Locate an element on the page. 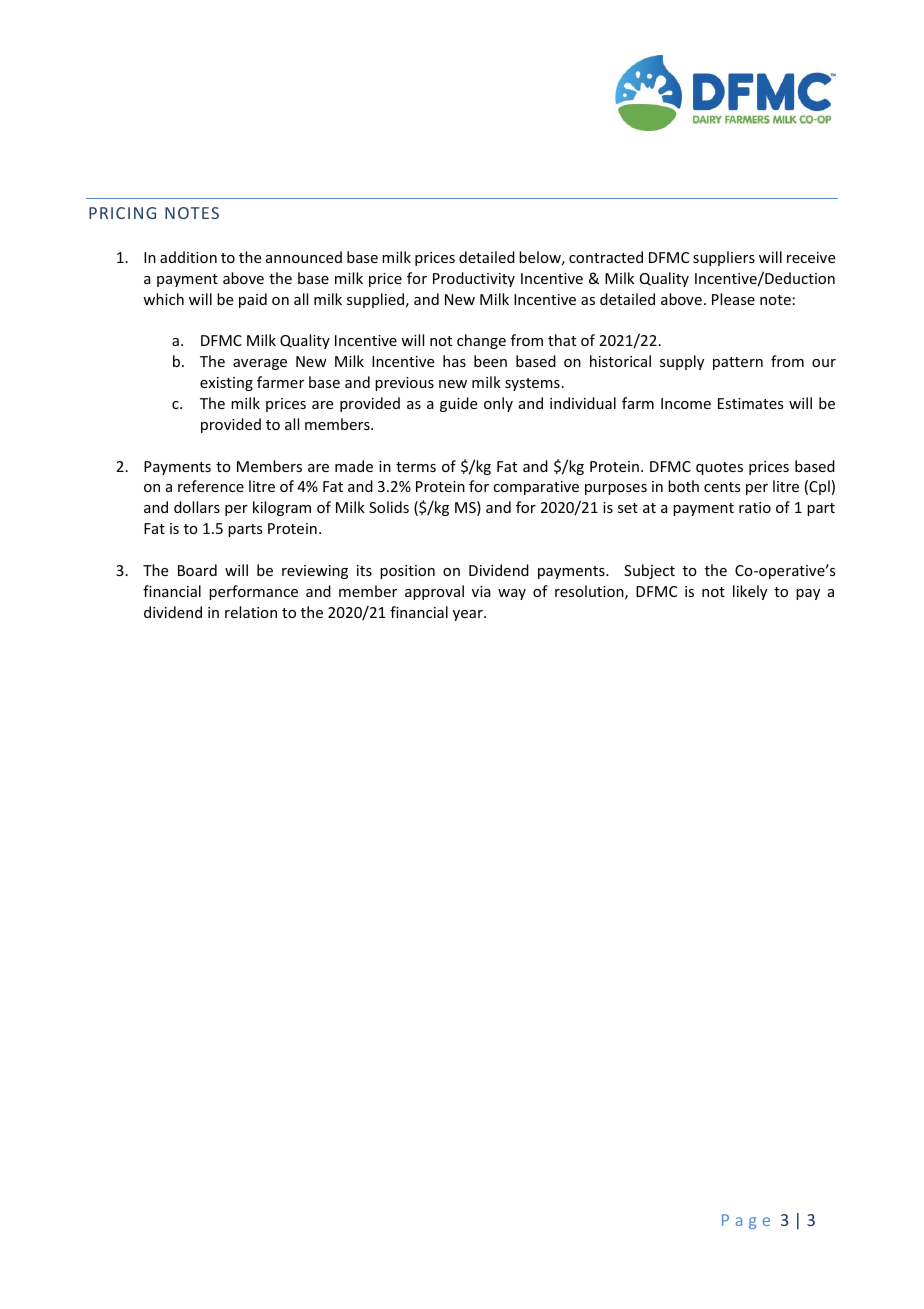 This page has height=1309, width=924. contracted is located at coordinates (606, 257).
